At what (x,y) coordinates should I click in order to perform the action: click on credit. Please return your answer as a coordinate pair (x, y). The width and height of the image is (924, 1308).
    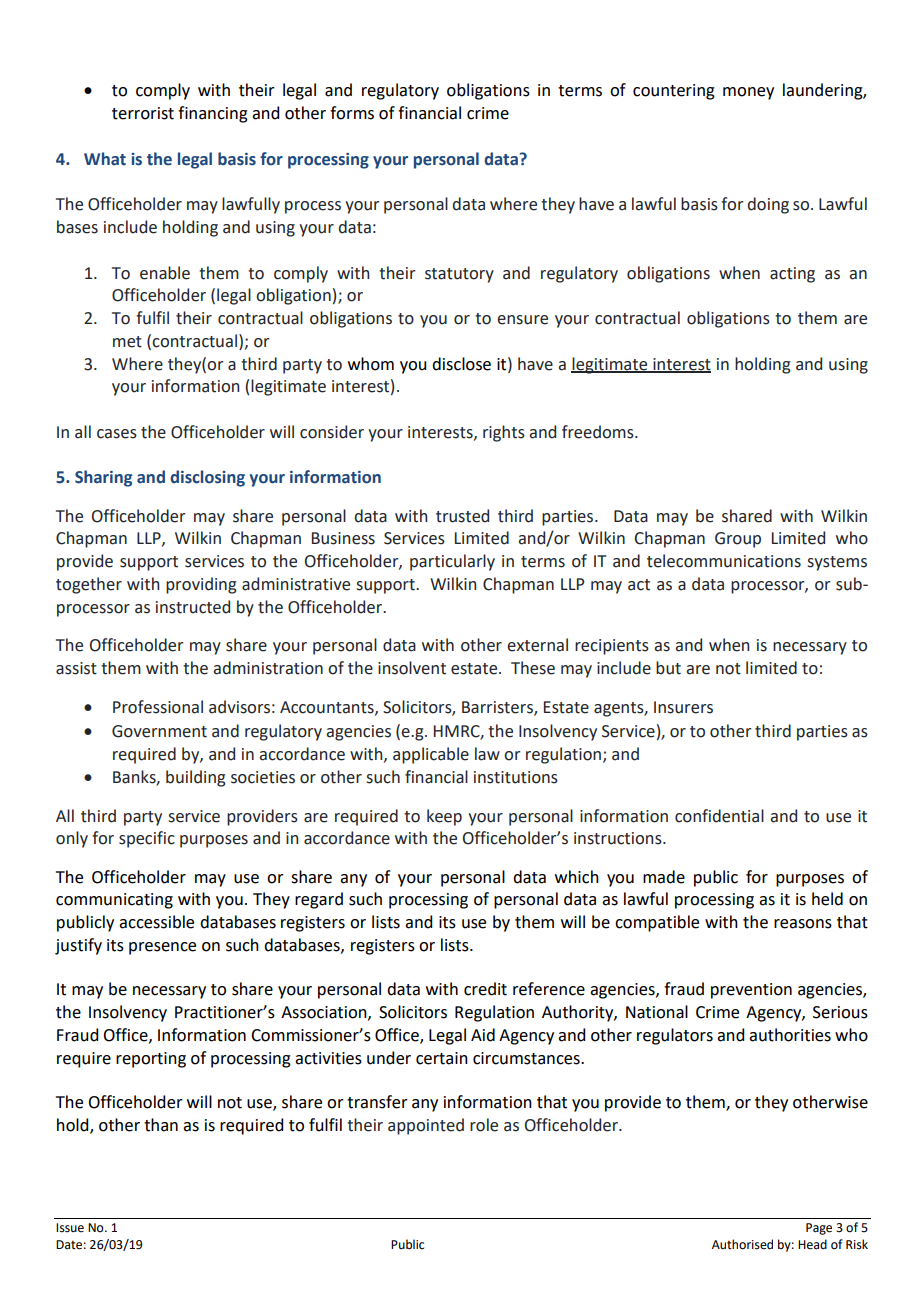
    Looking at the image, I should click on (485, 989).
